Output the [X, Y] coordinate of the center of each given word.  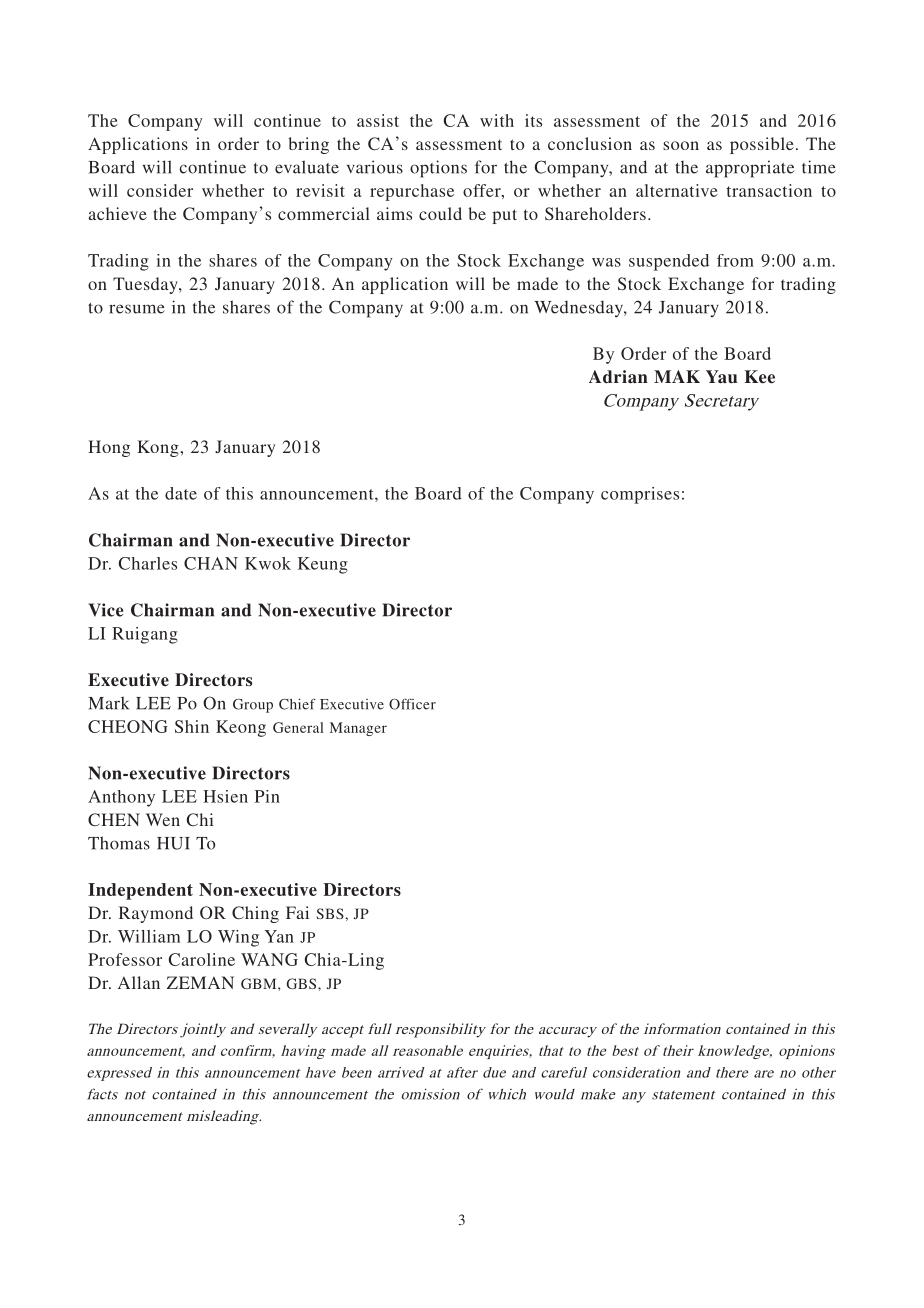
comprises [640, 495]
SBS [331, 913]
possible [762, 145]
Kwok [268, 563]
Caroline [202, 959]
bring [308, 145]
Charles [148, 563]
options [438, 169]
